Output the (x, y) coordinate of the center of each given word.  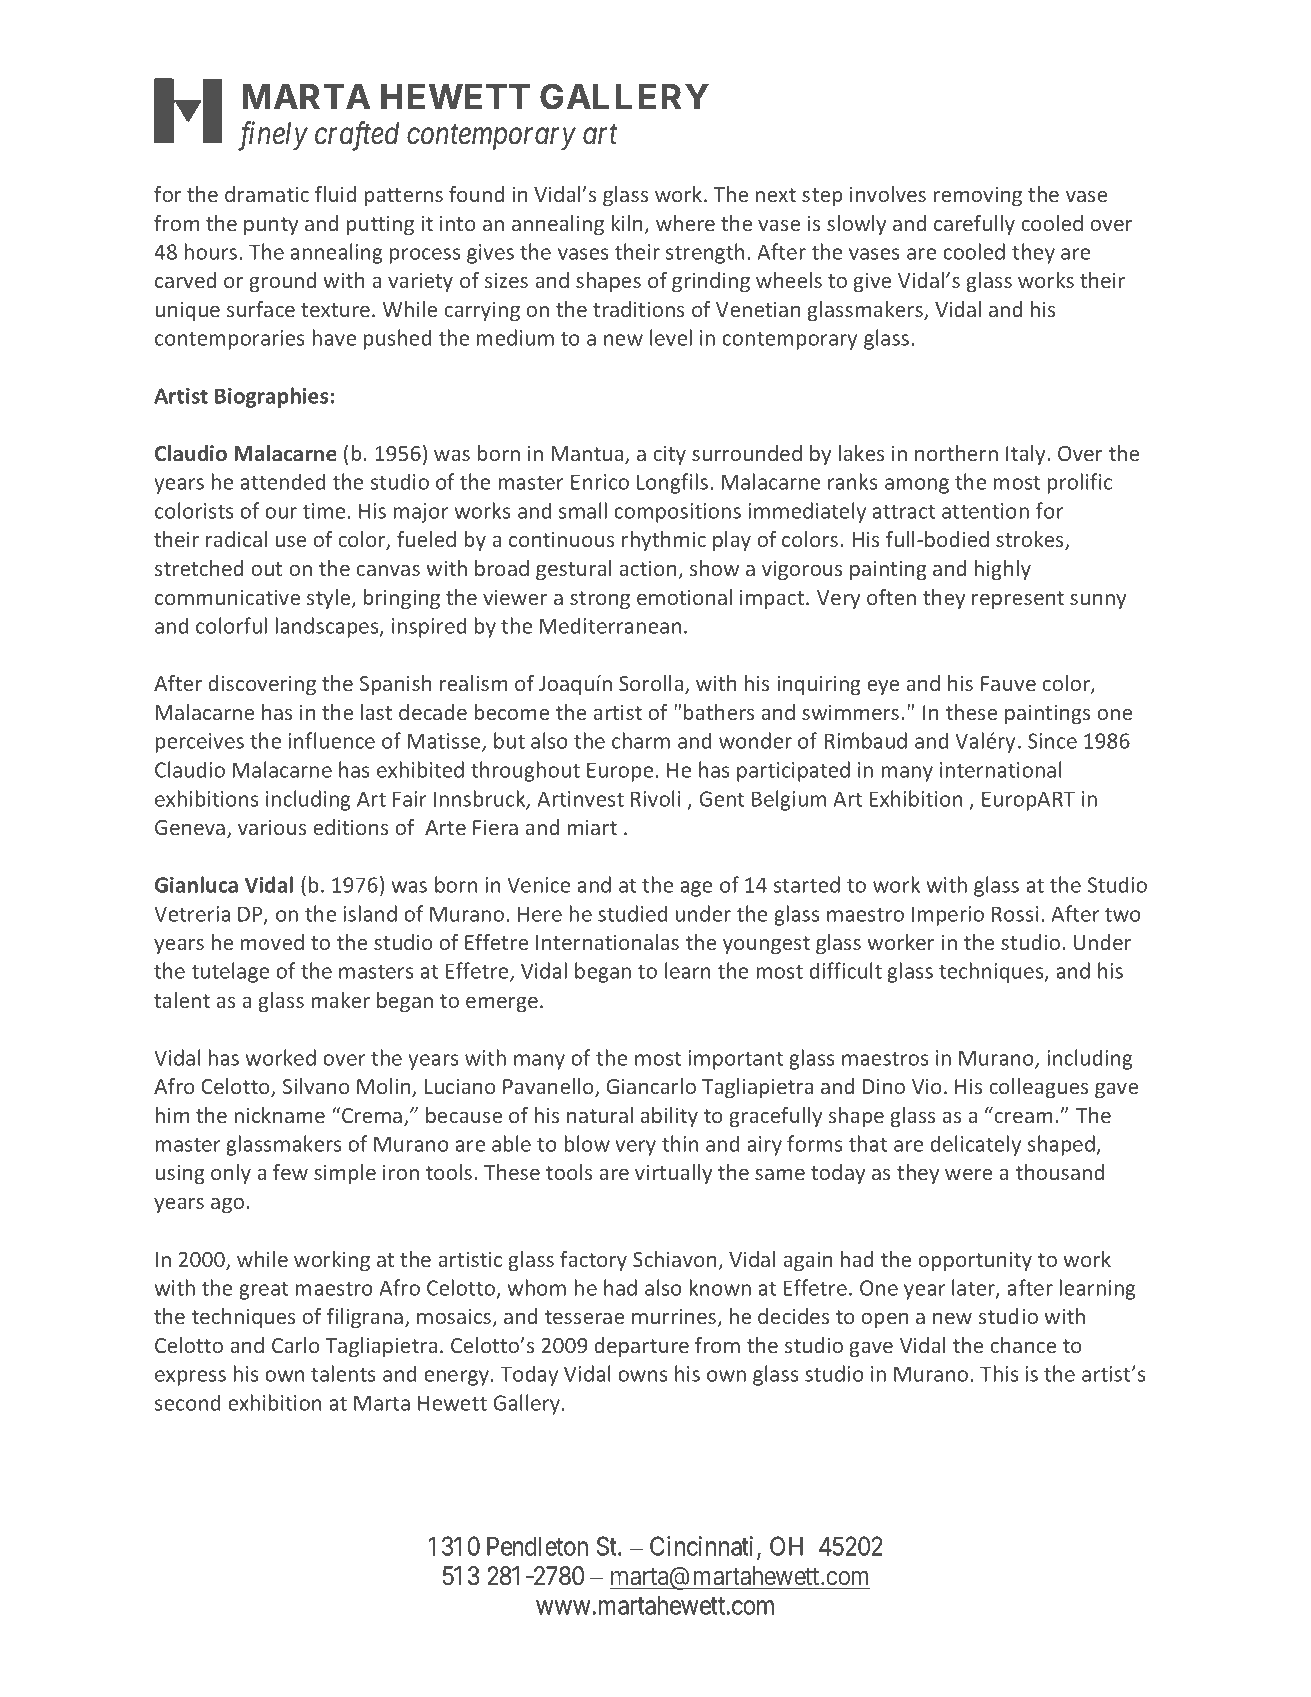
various (272, 827)
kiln (627, 223)
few (290, 1172)
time (324, 511)
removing (978, 196)
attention (985, 511)
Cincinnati (704, 1547)
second (187, 1402)
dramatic (267, 194)
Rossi (1015, 914)
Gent (721, 799)
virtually (673, 1174)
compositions (677, 513)
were (968, 1174)
